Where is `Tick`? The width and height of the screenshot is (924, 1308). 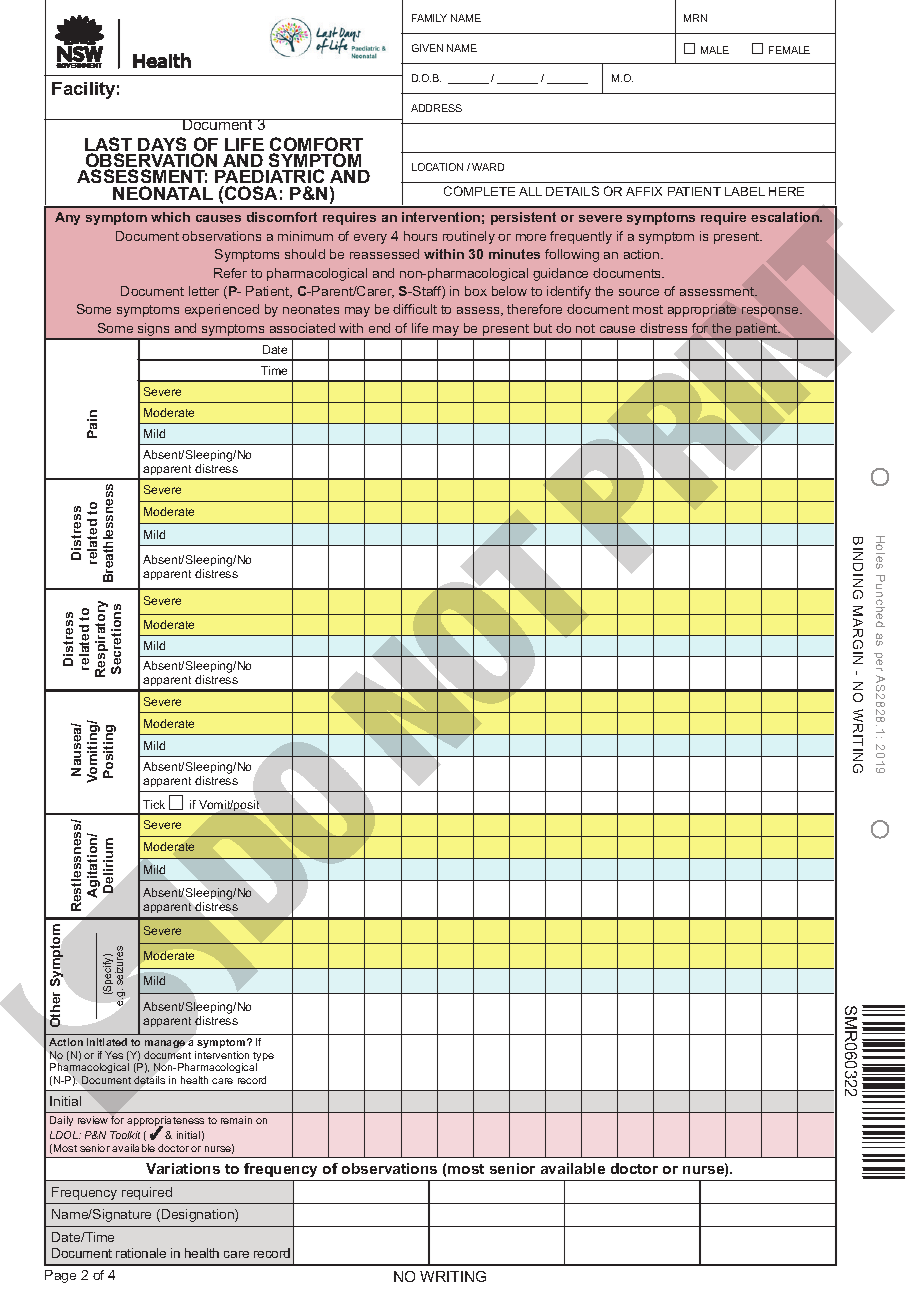 Tick is located at coordinates (154, 804).
